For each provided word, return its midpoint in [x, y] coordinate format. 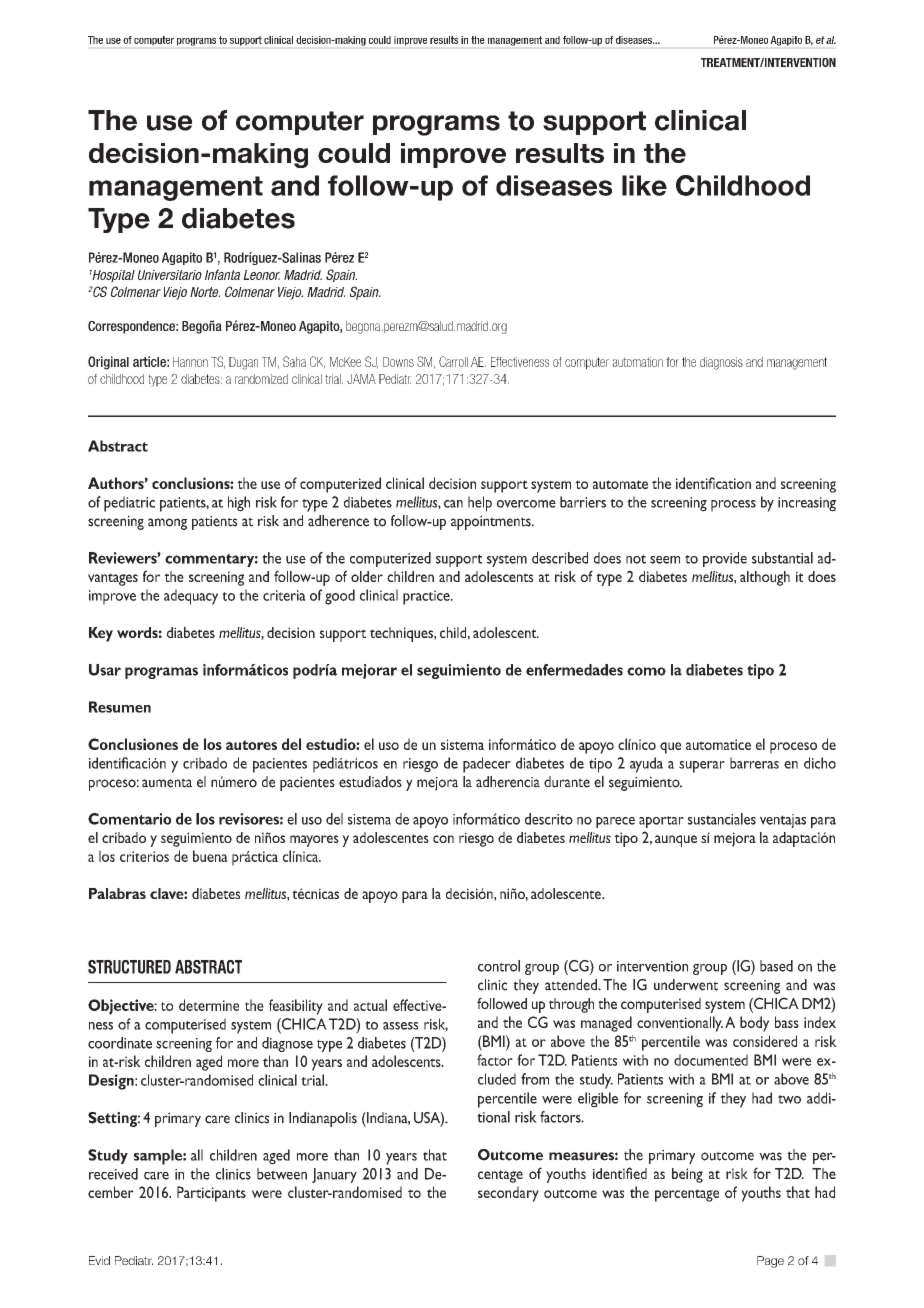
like [644, 185]
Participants [211, 1194]
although [765, 578]
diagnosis [721, 363]
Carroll [453, 361]
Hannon [190, 362]
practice [427, 597]
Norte [205, 292]
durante [567, 782]
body [754, 1024]
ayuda [646, 765]
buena [210, 856]
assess [400, 1026]
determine [209, 1005]
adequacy [191, 597]
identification [713, 483]
